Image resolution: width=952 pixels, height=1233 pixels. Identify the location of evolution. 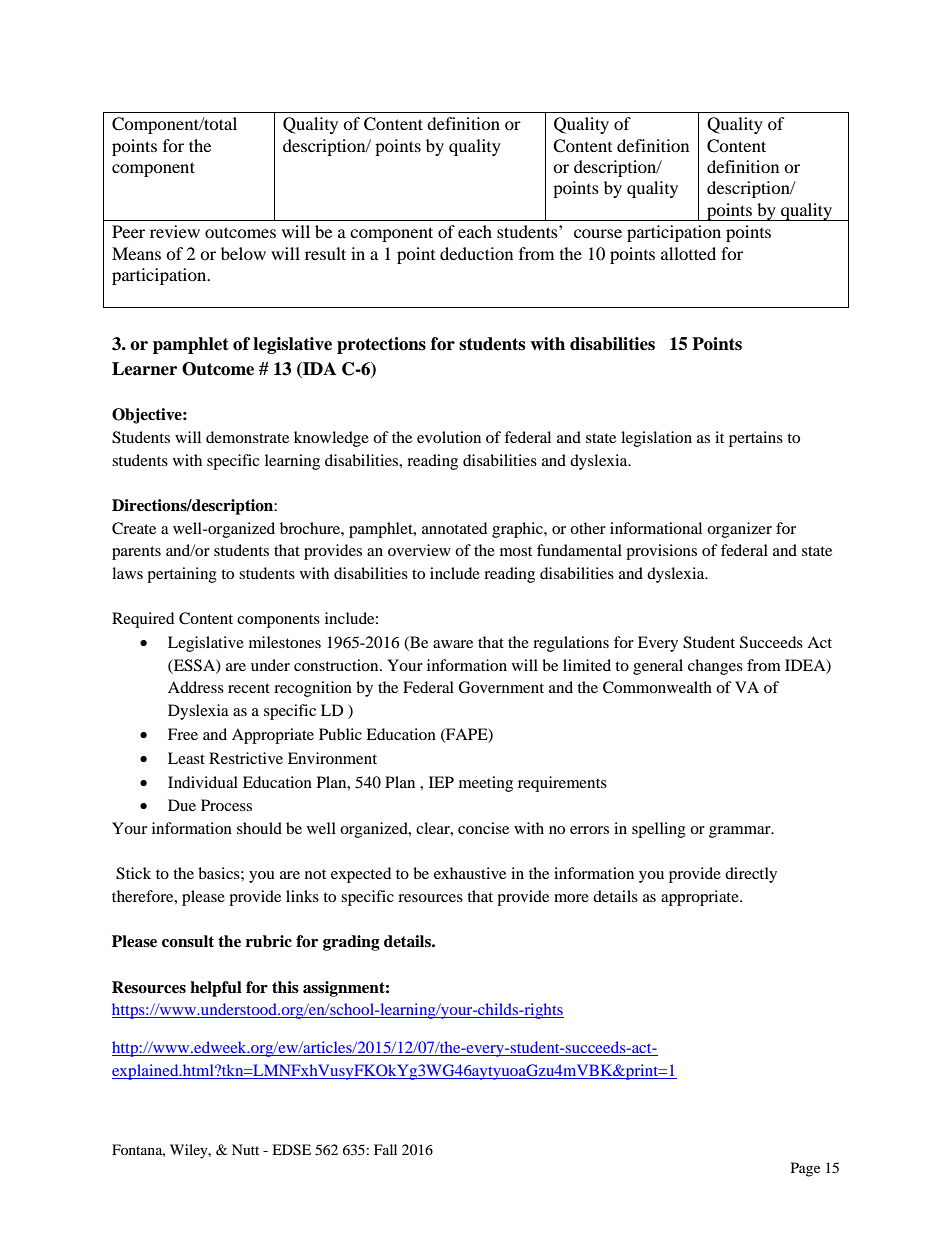
(449, 437).
